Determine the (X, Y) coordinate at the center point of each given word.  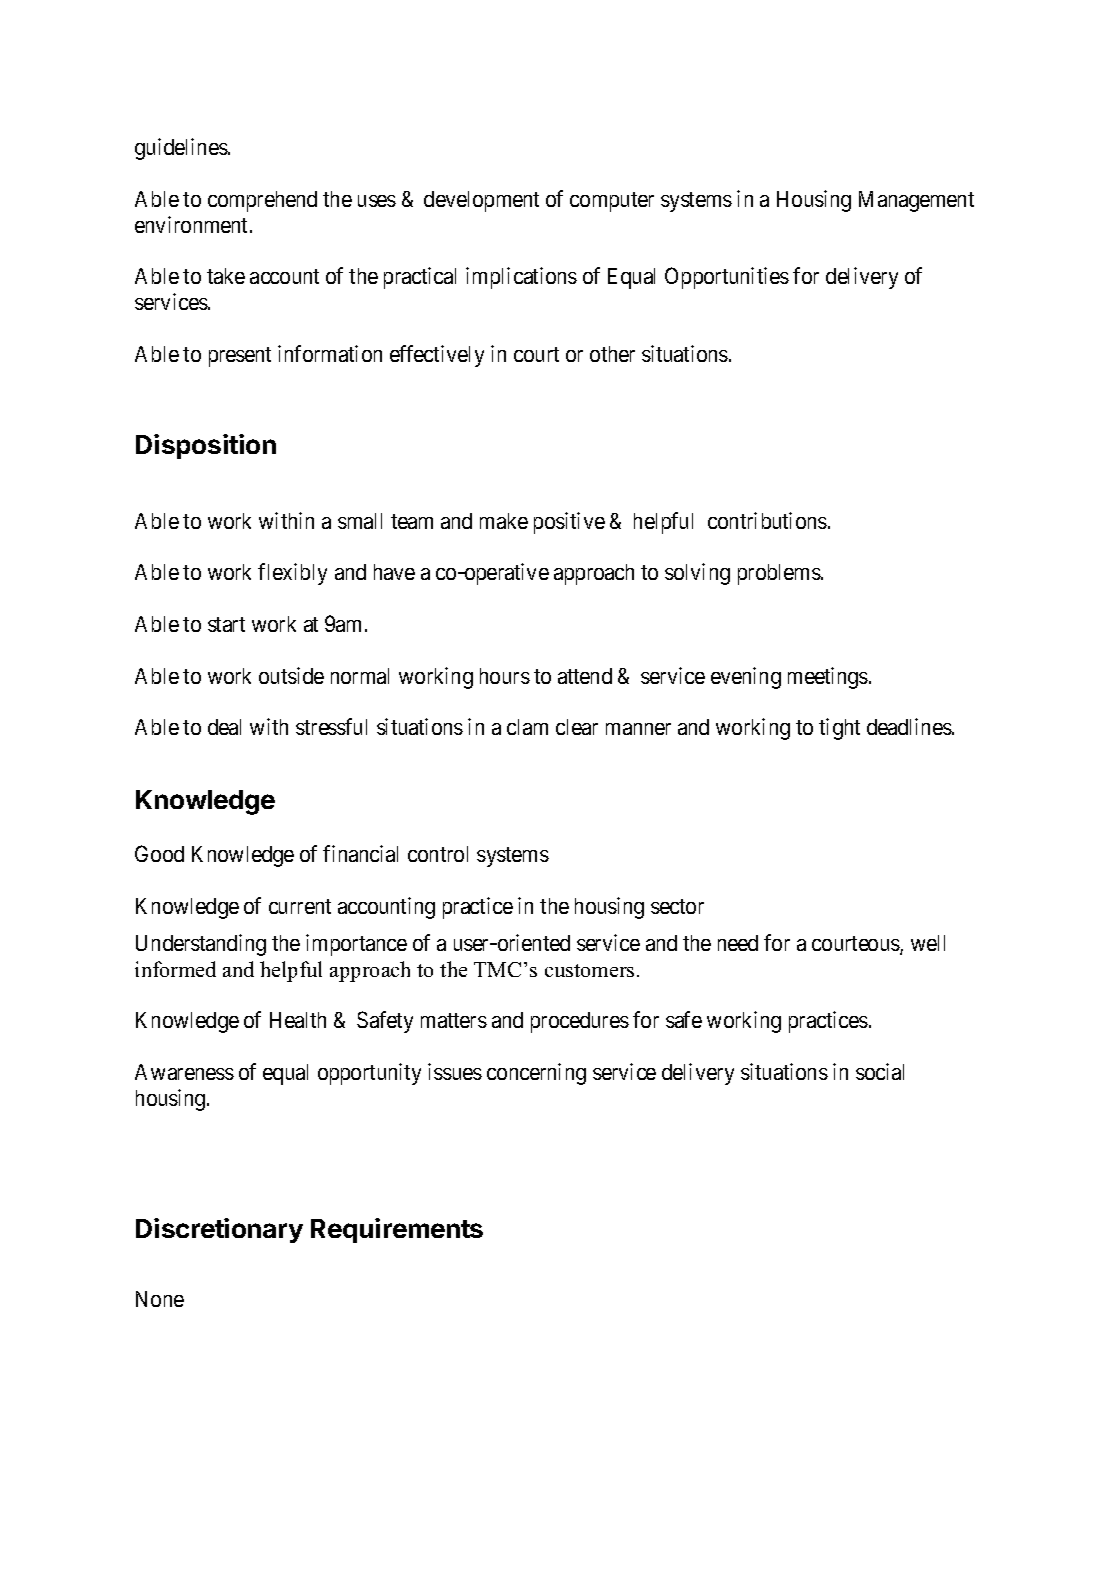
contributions (767, 520)
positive (569, 523)
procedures (580, 1022)
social (880, 1071)
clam (527, 727)
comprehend (262, 201)
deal (224, 727)
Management (916, 201)
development (481, 201)
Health (298, 1020)
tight (839, 729)
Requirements (397, 1230)
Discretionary (219, 1230)
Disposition (206, 446)
